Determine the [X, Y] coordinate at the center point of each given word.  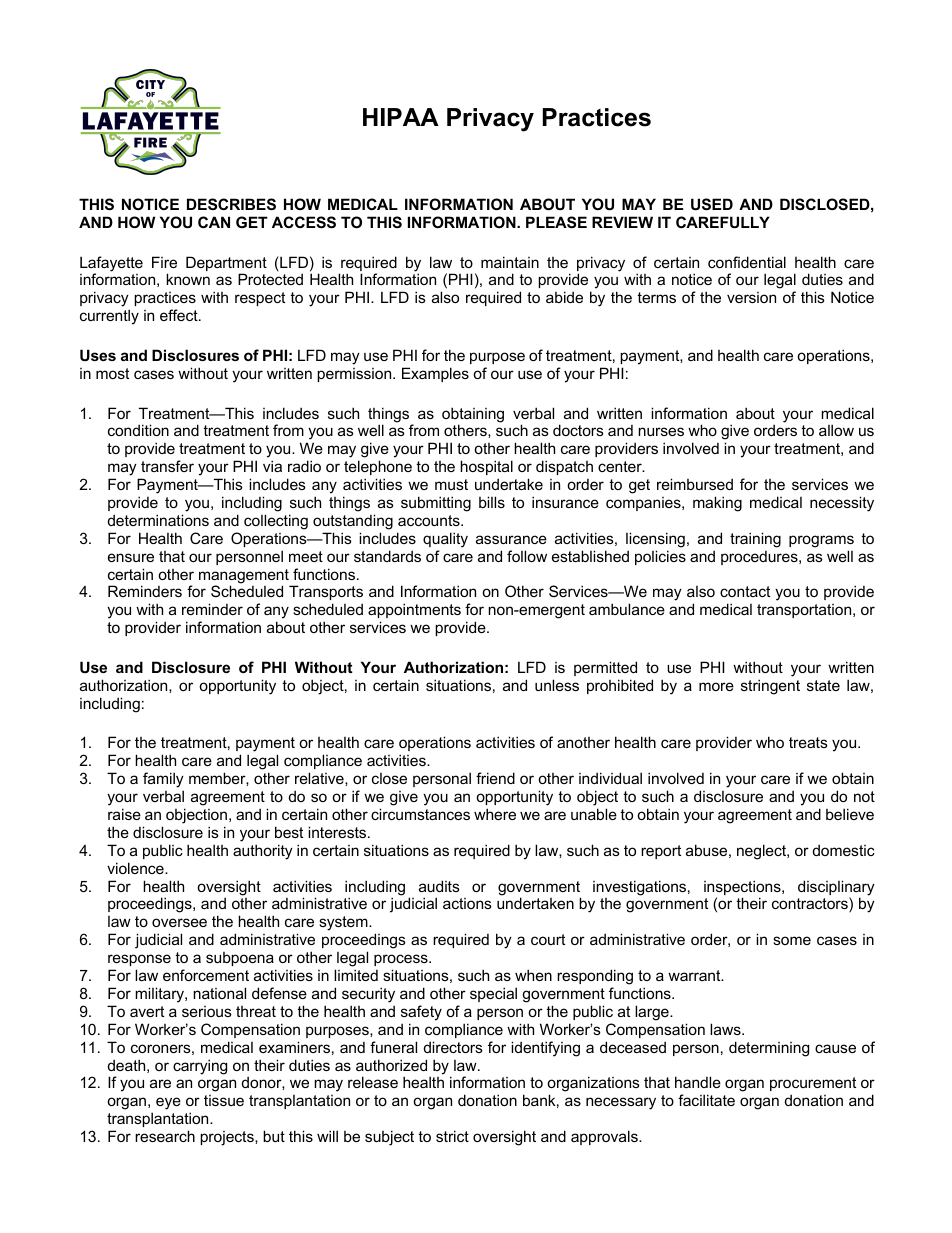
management [245, 577]
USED [712, 204]
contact [745, 591]
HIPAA [401, 117]
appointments [414, 610]
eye [168, 1103]
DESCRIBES [231, 204]
